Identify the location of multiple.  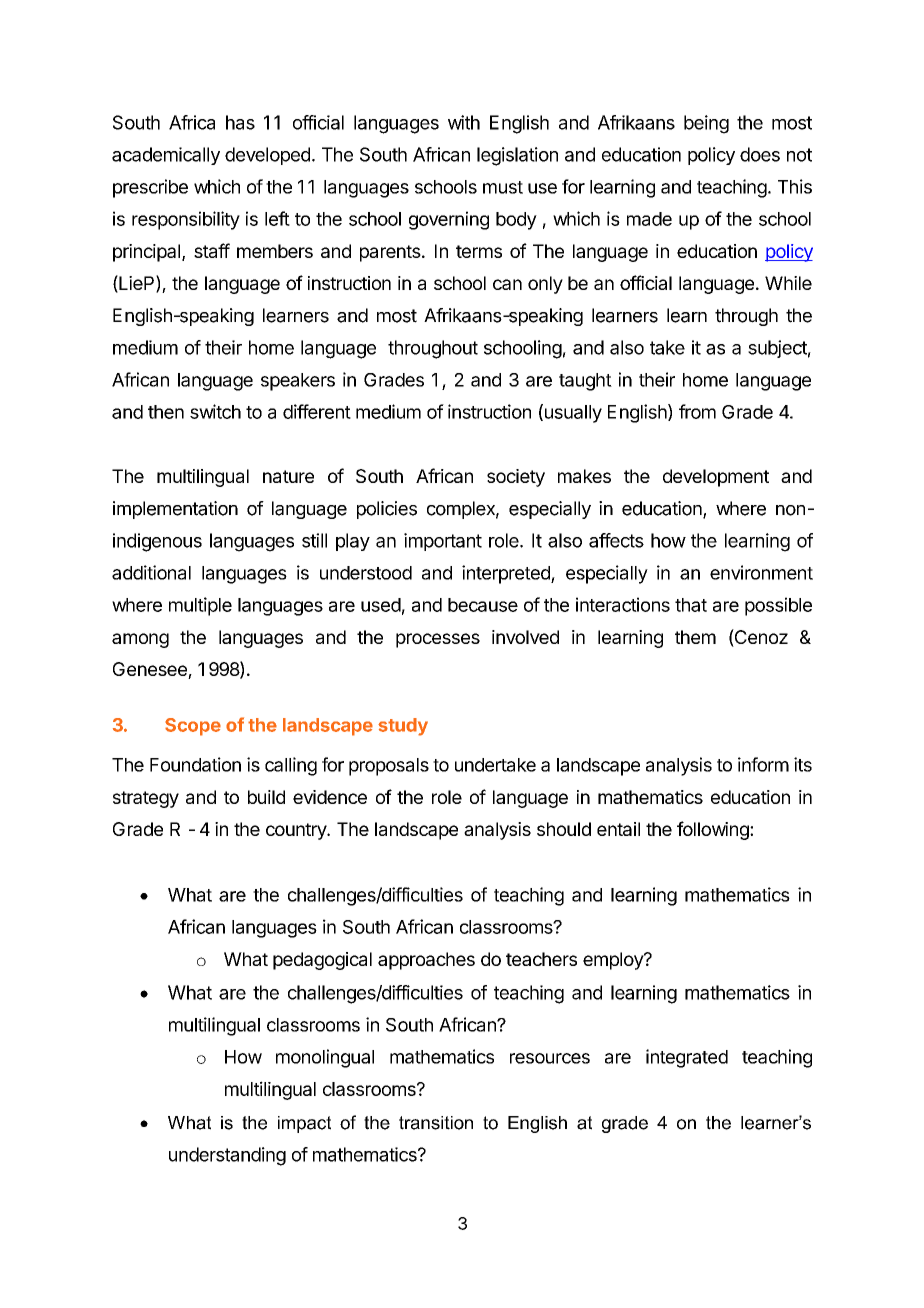
(200, 606).
